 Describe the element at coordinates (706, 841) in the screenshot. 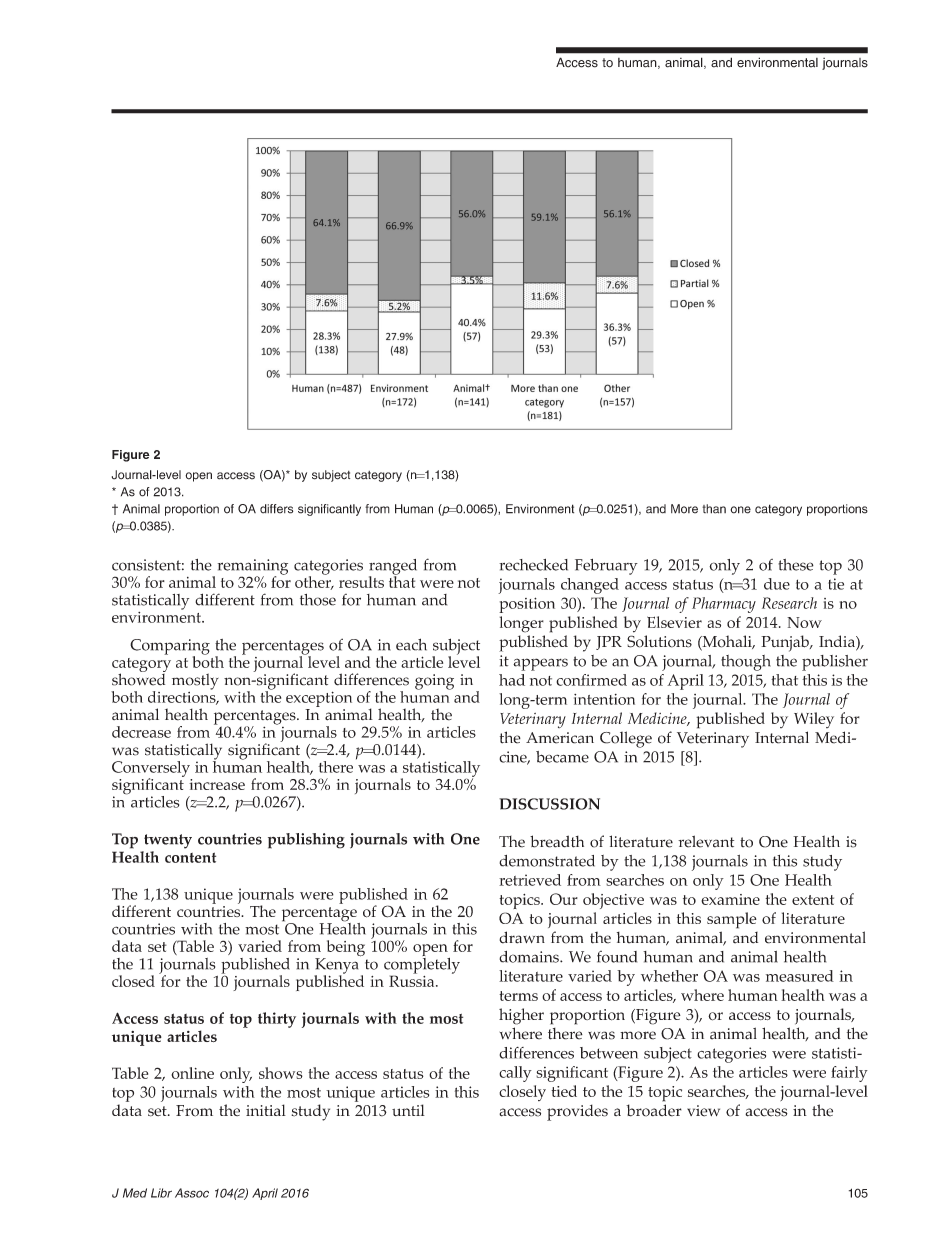

I see `relevant` at that location.
